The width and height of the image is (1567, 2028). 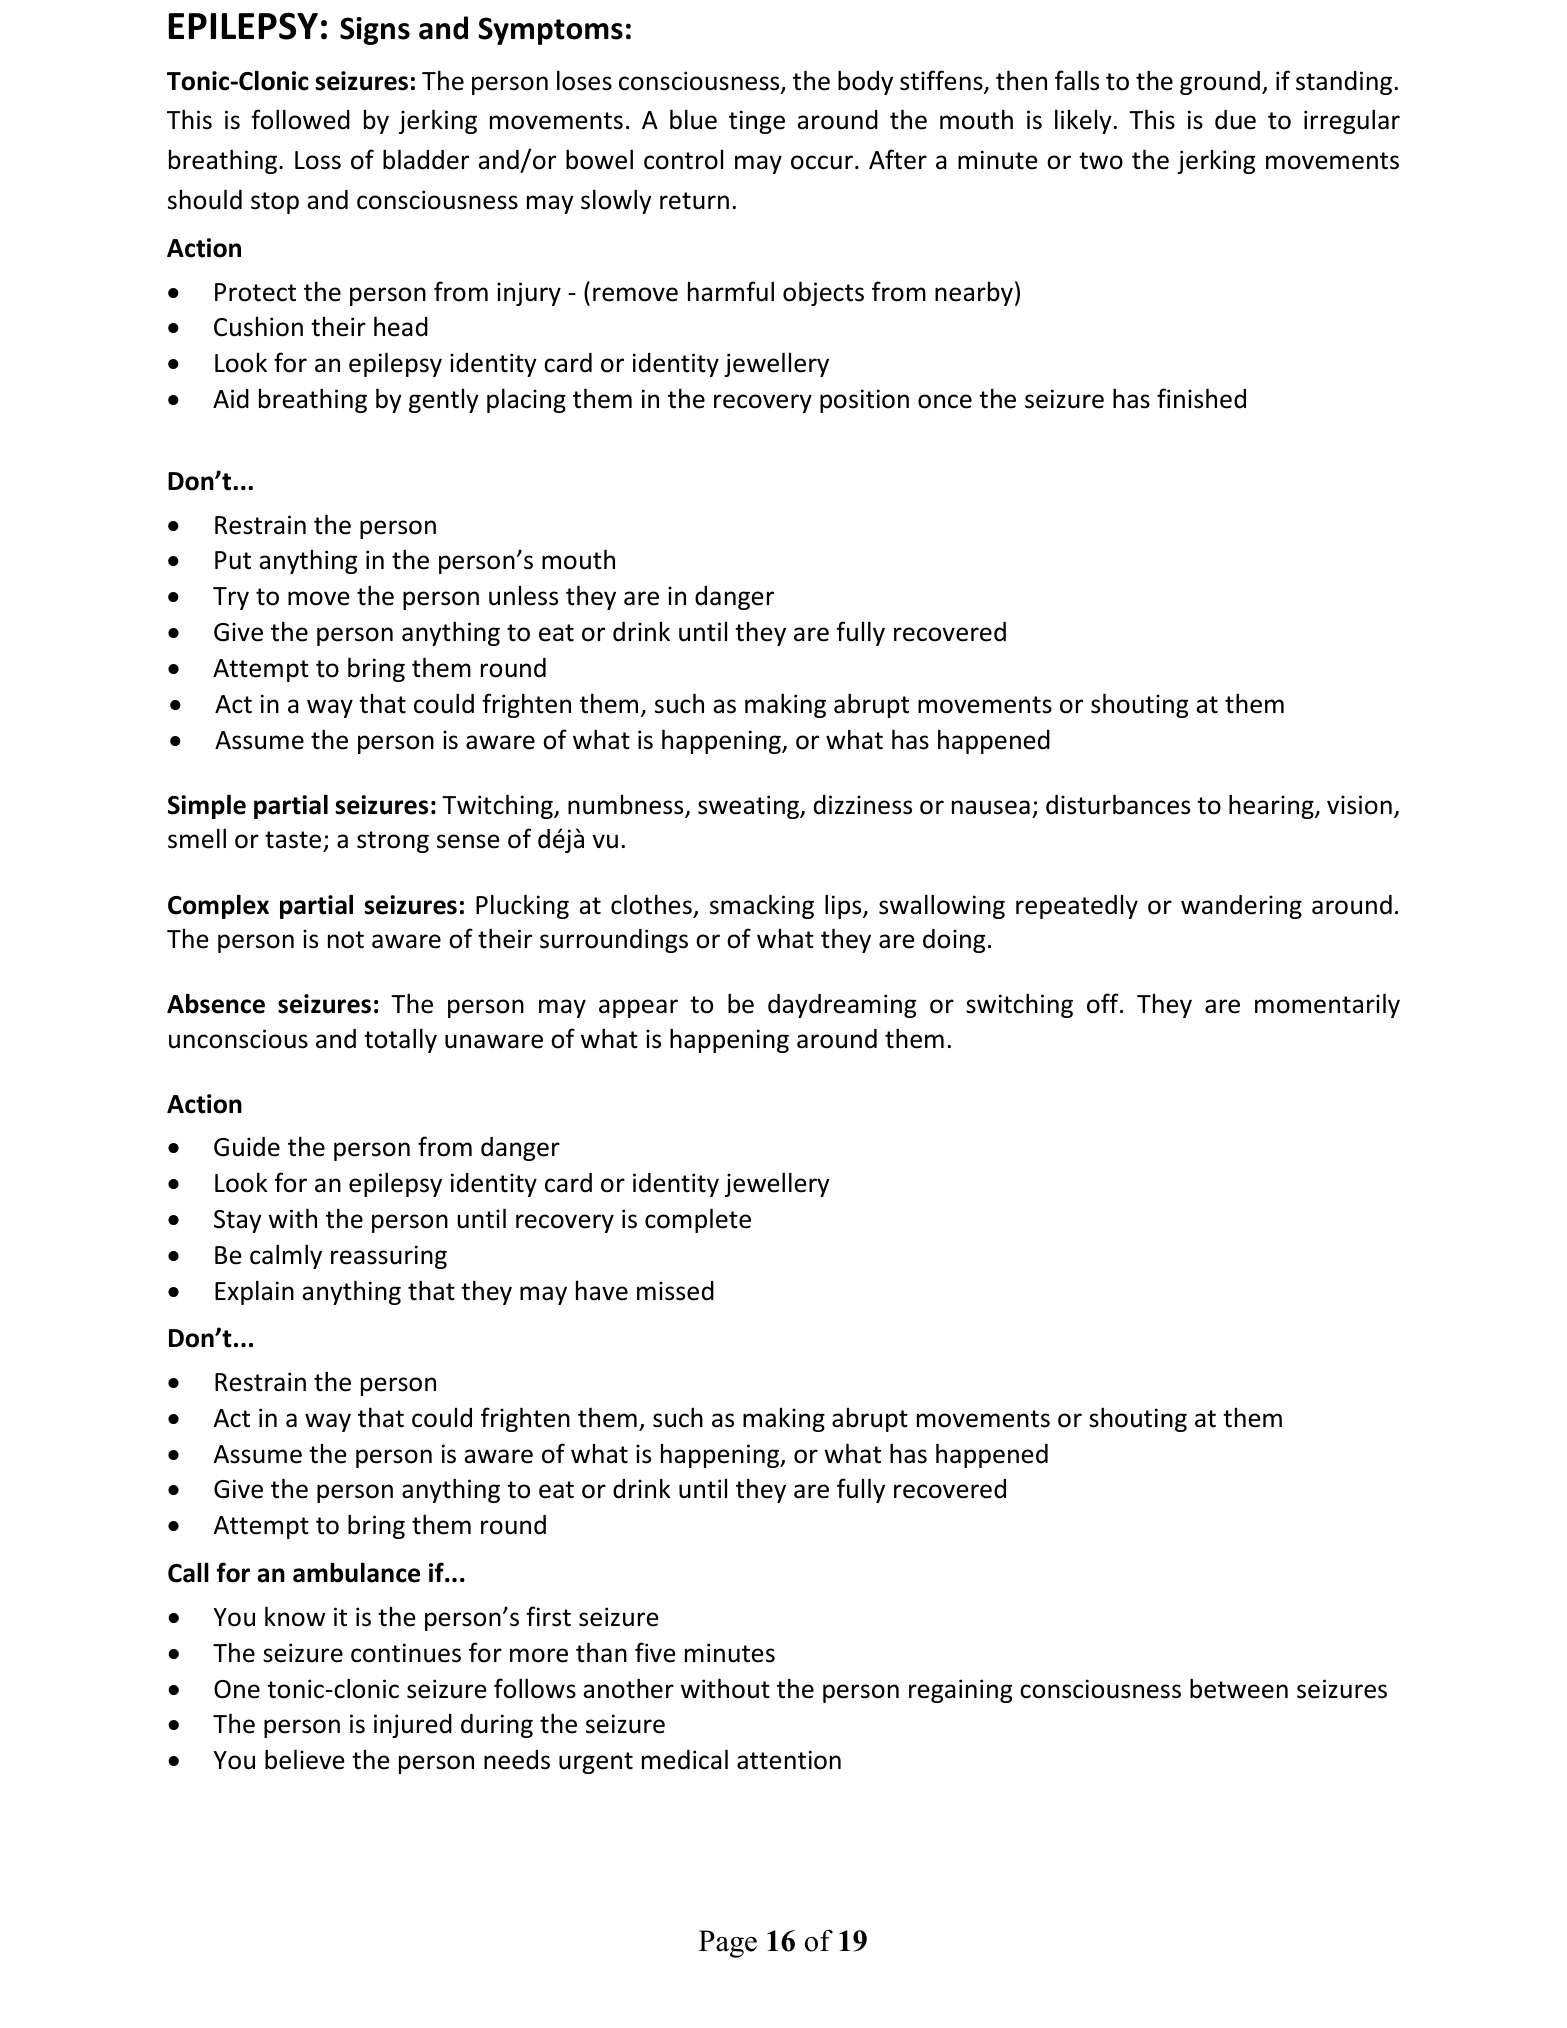 I want to click on believe, so click(x=305, y=1759).
